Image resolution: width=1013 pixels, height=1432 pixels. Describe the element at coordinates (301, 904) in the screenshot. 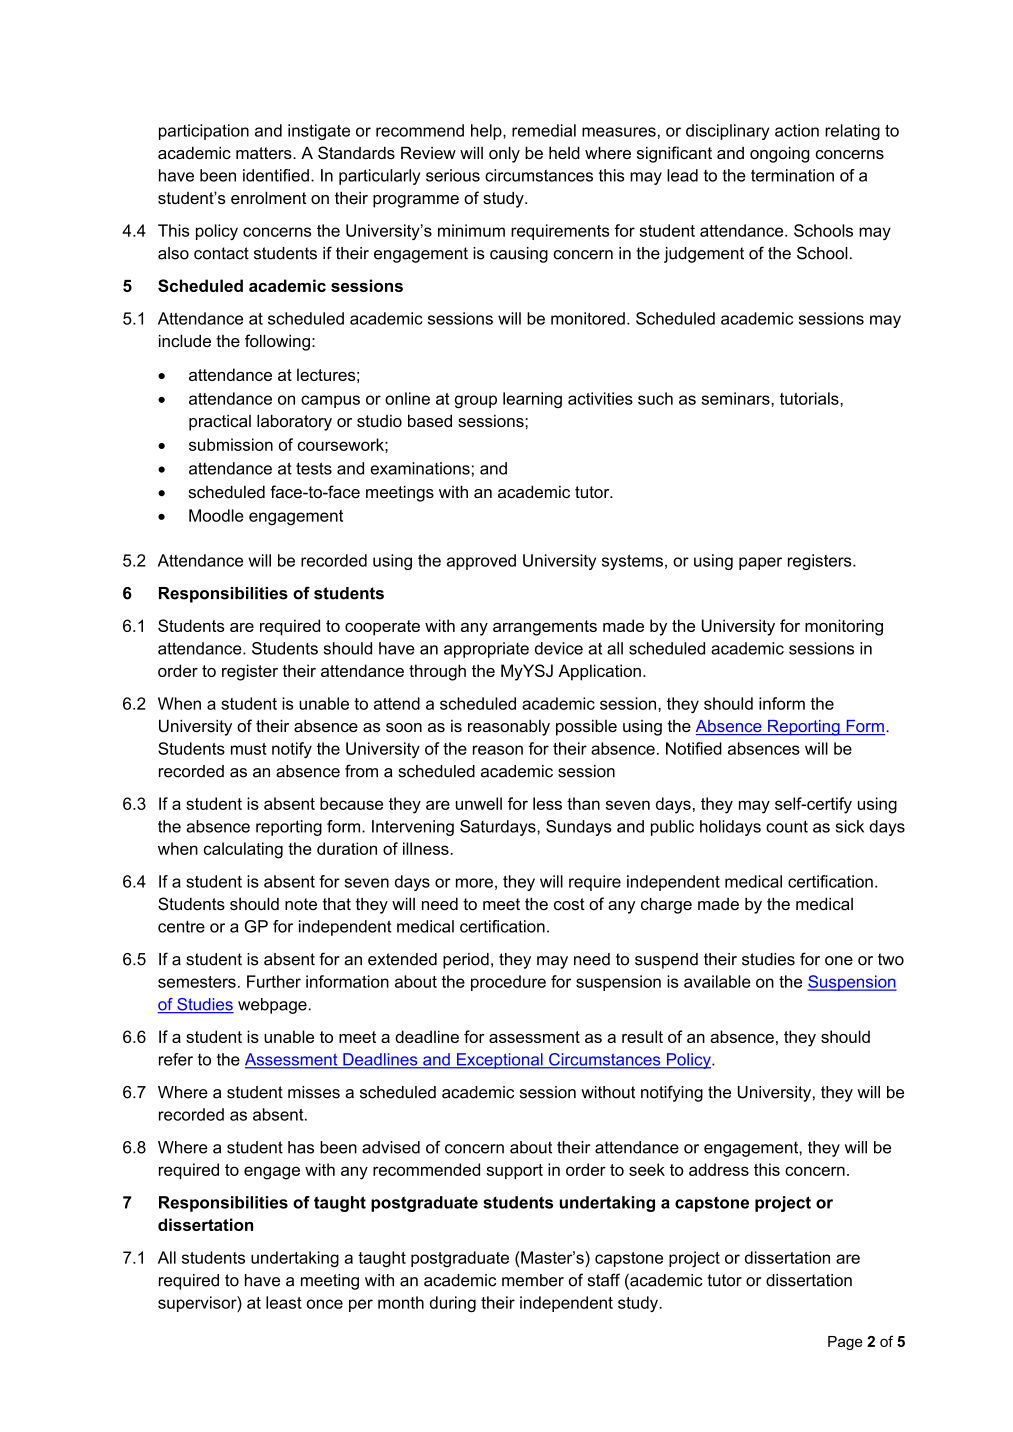

I see `note` at that location.
